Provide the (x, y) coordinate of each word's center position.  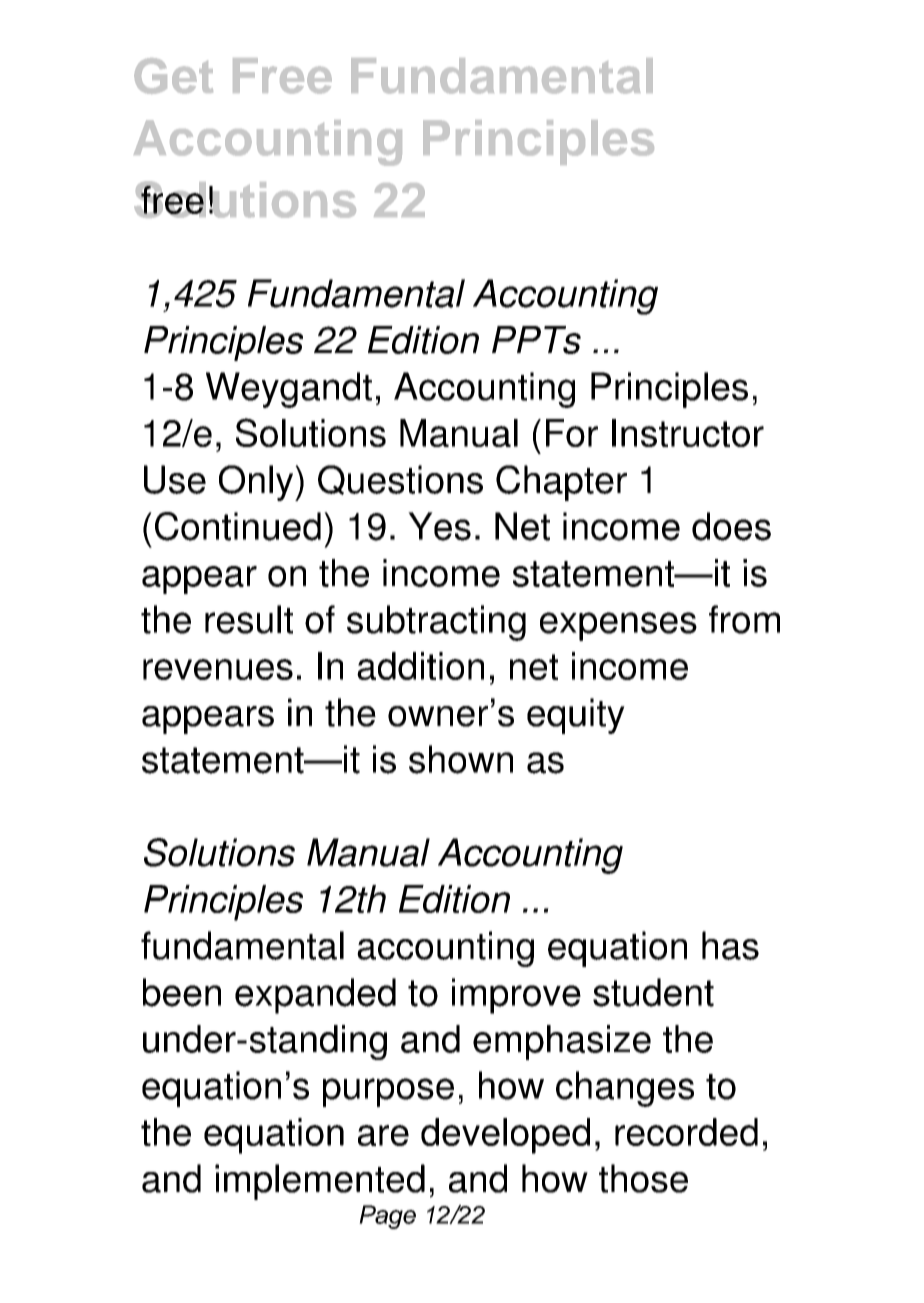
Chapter (561, 483)
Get (173, 76)
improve (516, 996)
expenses (618, 626)
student (653, 992)
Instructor (688, 433)
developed (505, 1136)
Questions (400, 480)
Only (257, 483)
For (572, 433)
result (249, 619)
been (182, 992)
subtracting (436, 623)
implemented (320, 1182)
